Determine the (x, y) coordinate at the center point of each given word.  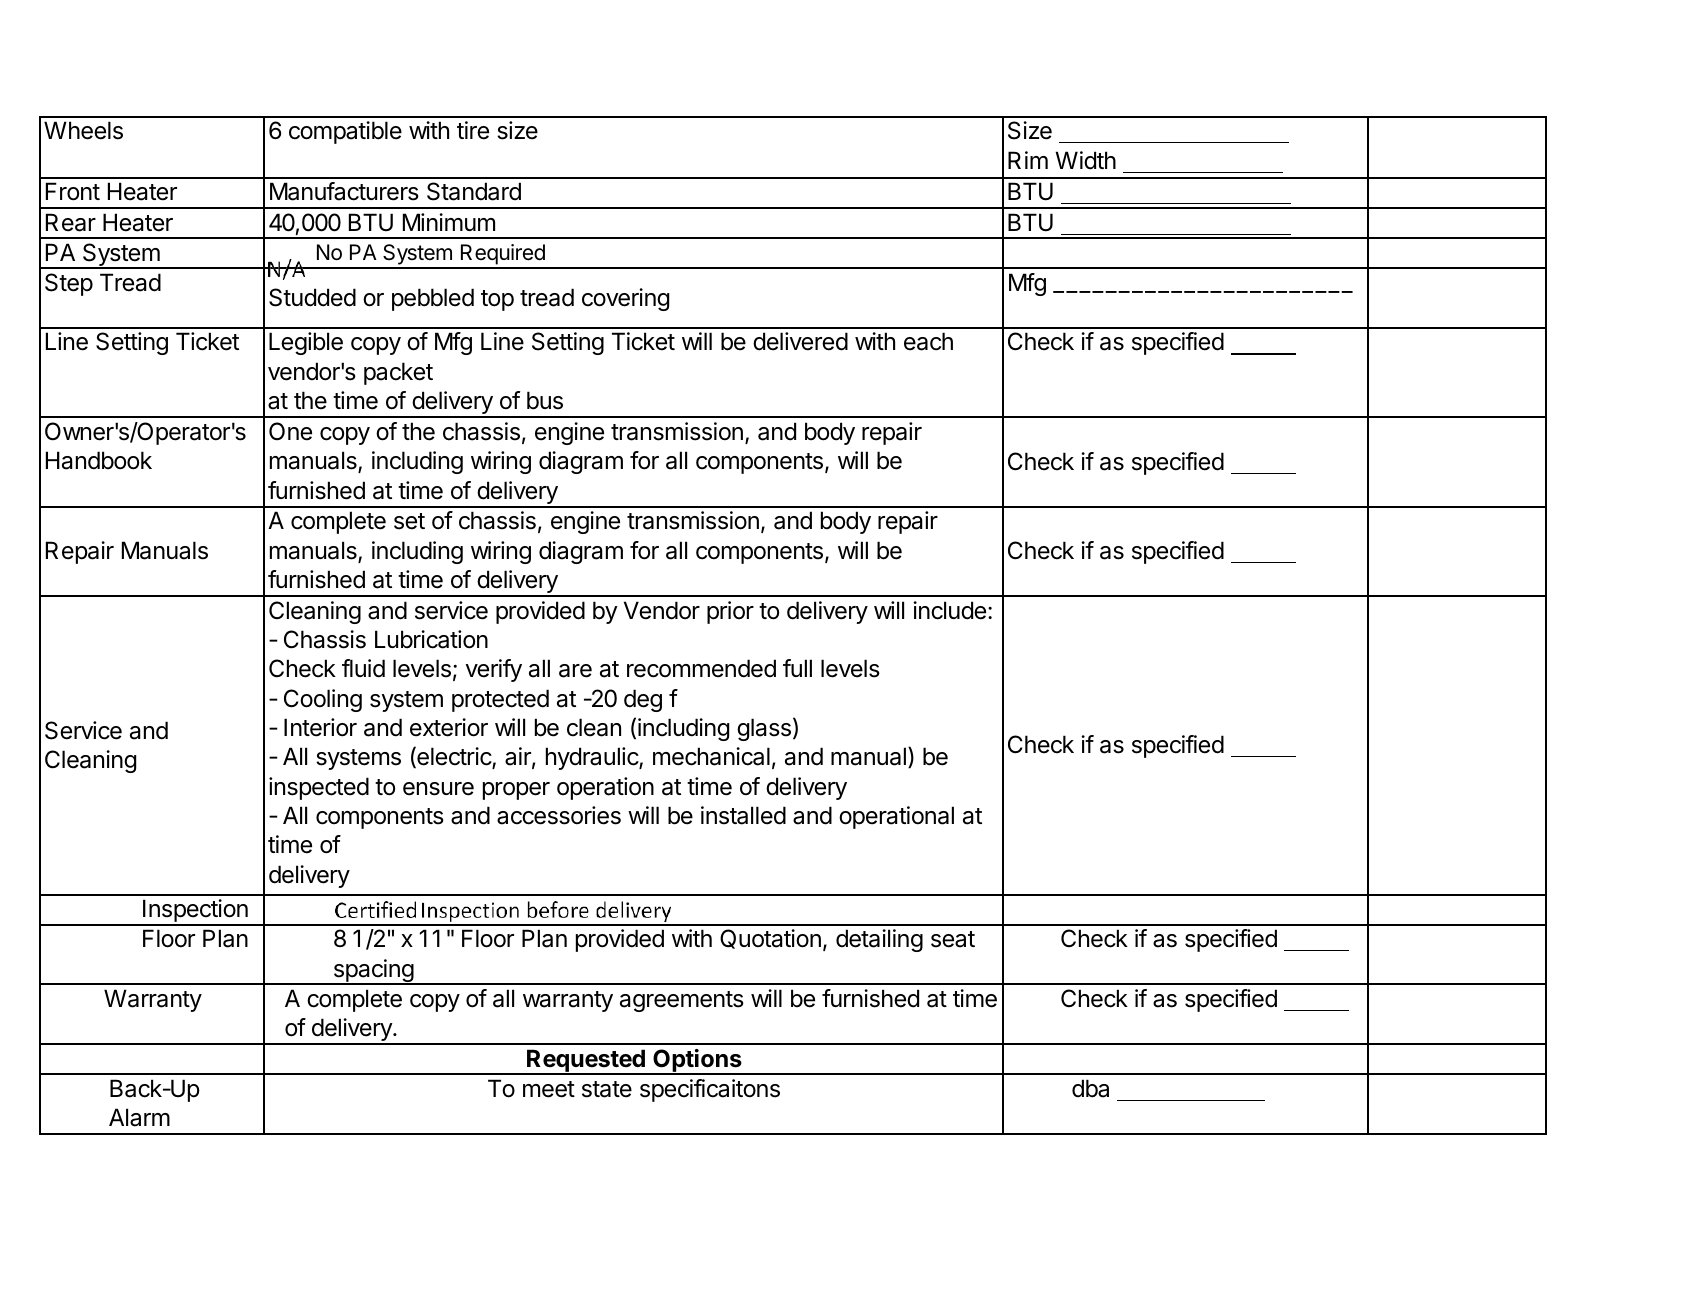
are (575, 671)
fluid (363, 668)
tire (473, 130)
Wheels (83, 130)
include (949, 610)
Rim (1028, 160)
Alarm (139, 1117)
